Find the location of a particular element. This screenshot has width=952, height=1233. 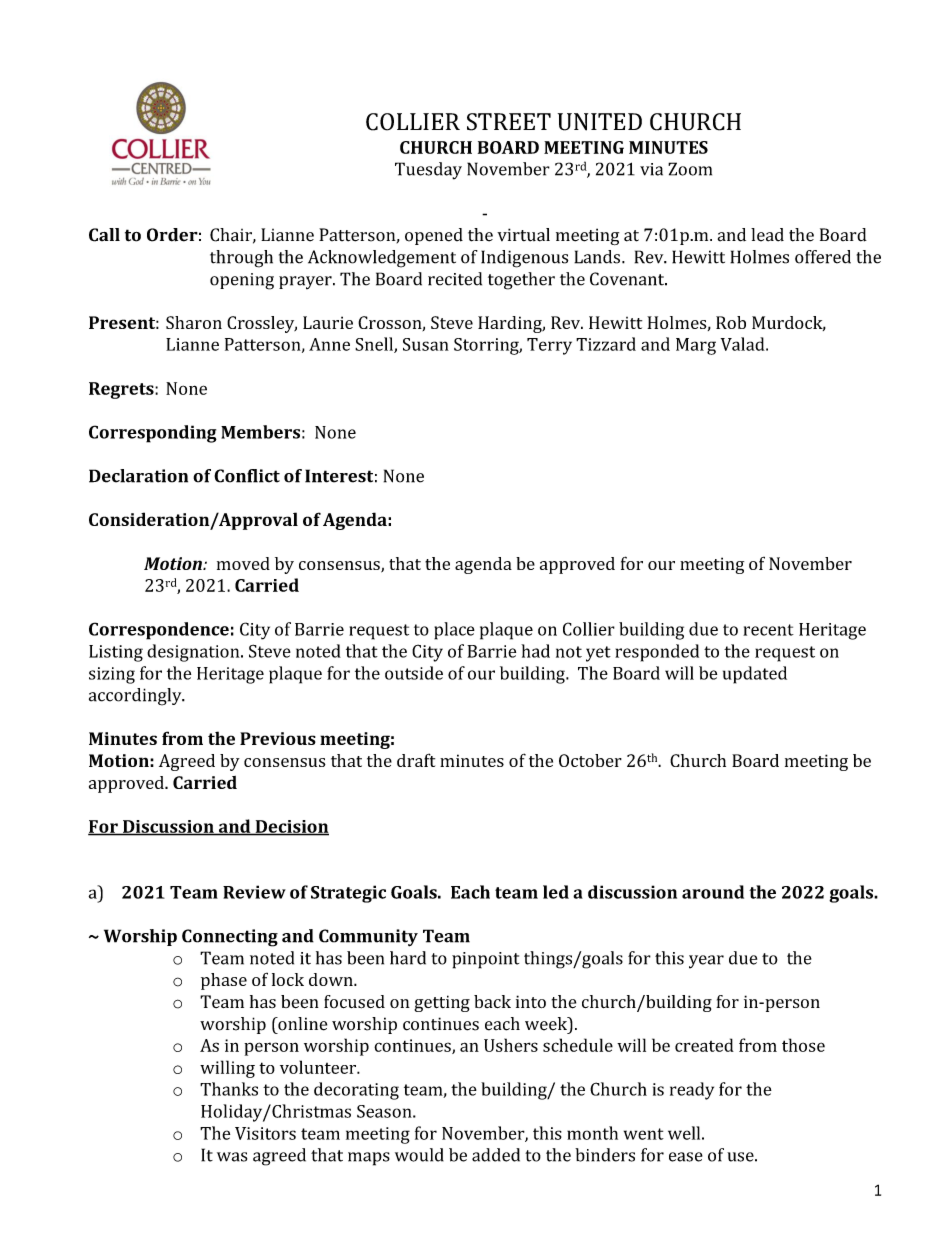

added is located at coordinates (496, 1155).
